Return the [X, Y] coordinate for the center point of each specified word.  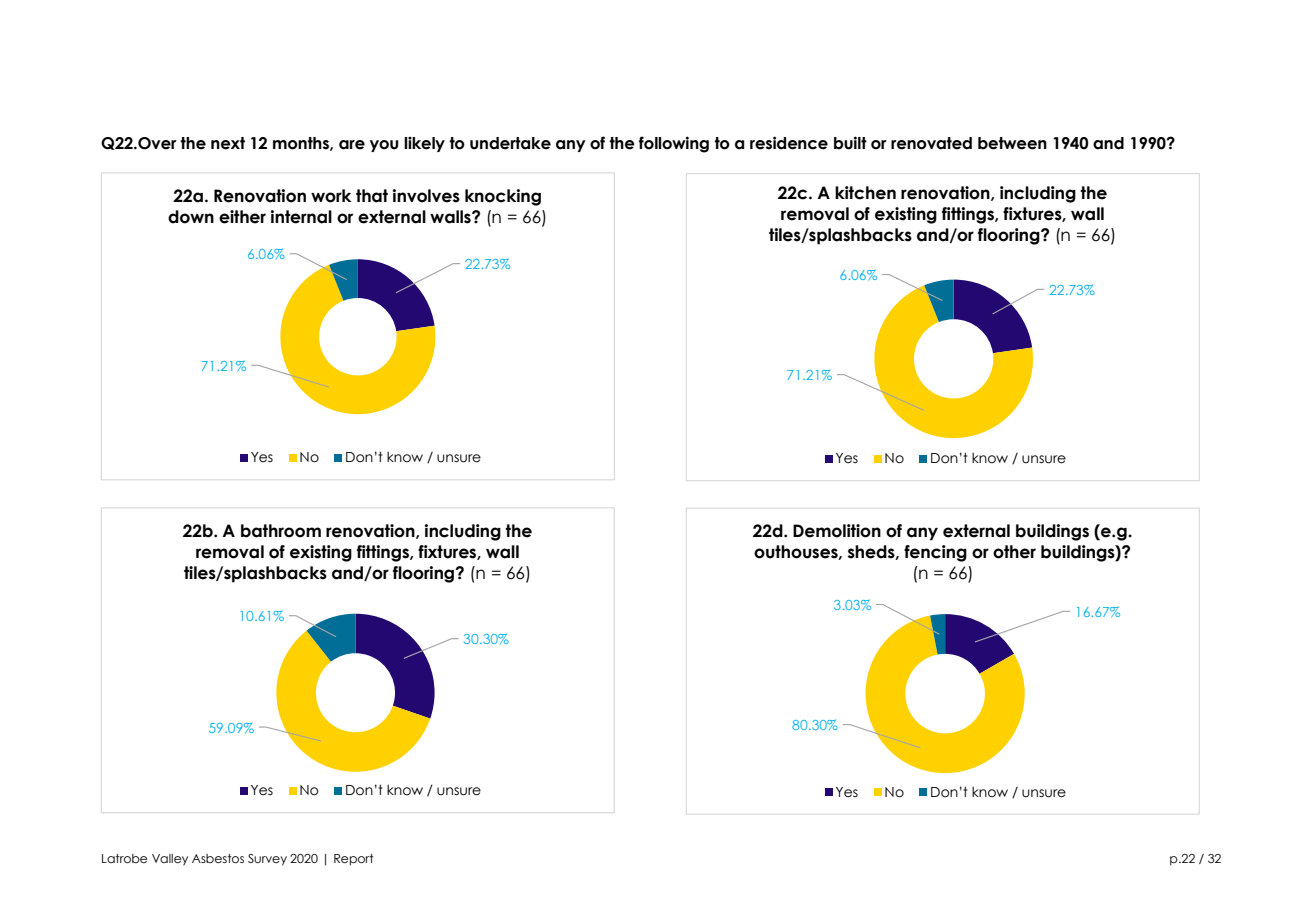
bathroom [281, 531]
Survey [267, 860]
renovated [931, 143]
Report [354, 860]
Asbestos [218, 858]
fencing [935, 553]
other [1014, 552]
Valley [170, 860]
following [674, 144]
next [228, 143]
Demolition [837, 531]
